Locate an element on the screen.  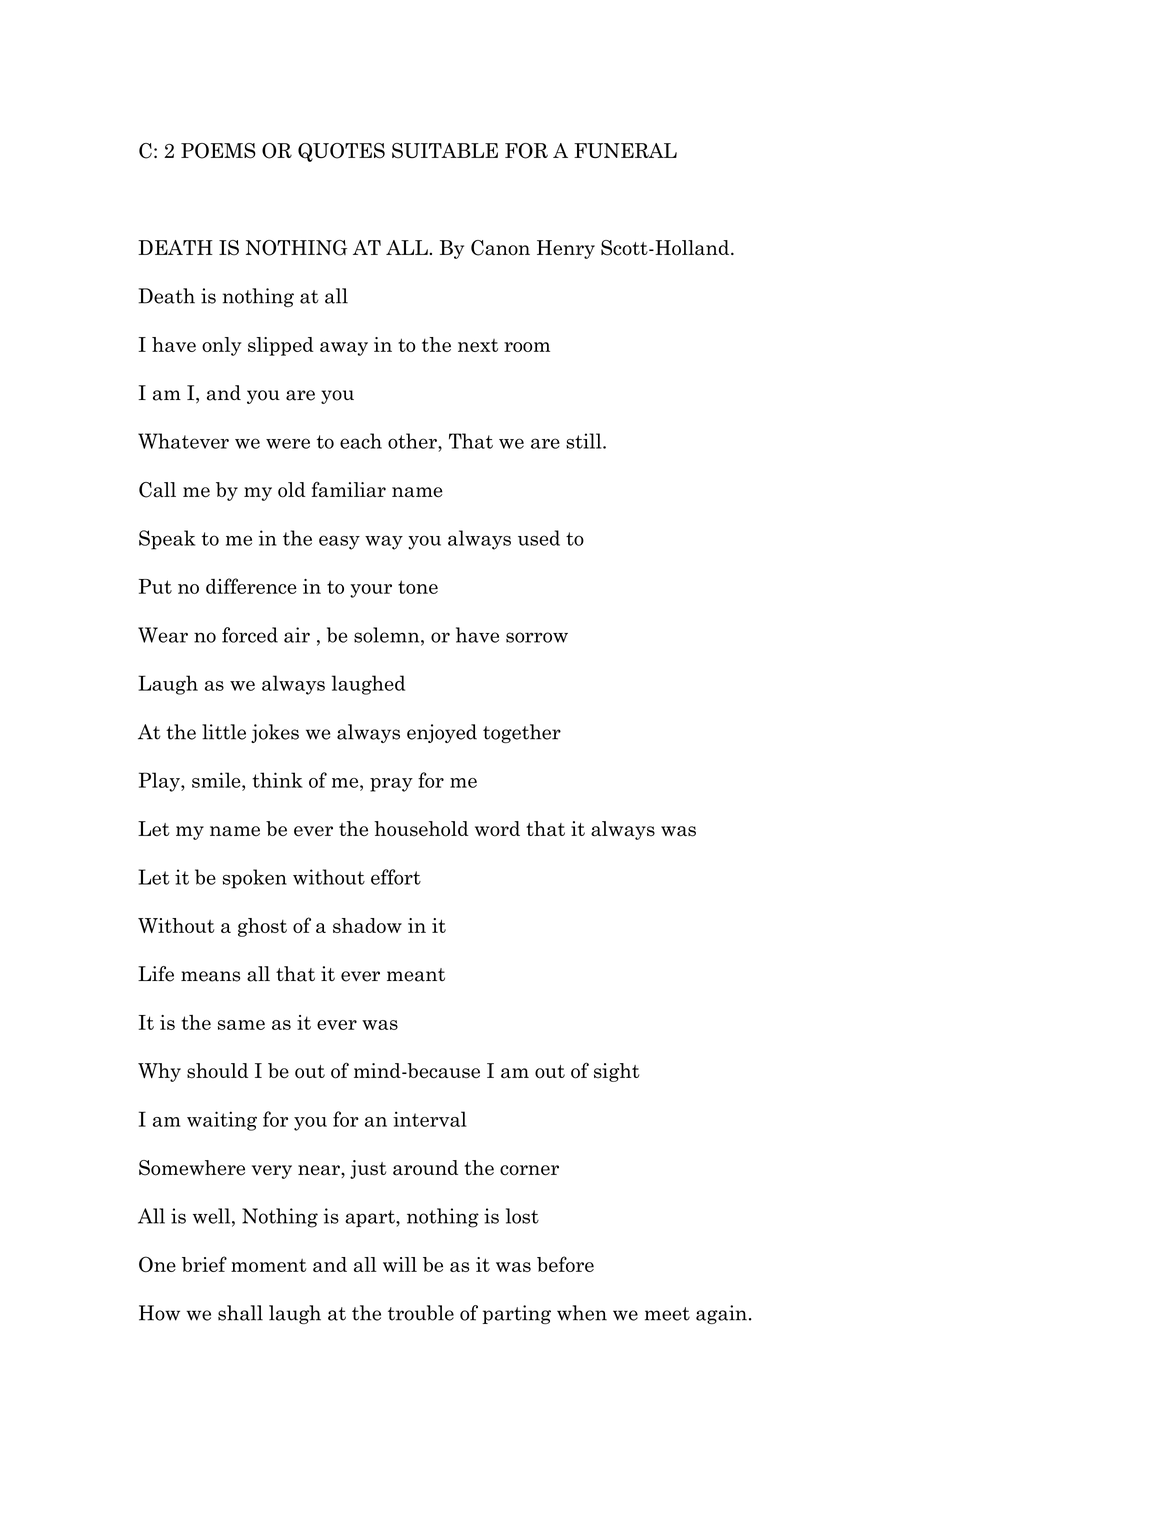
were is located at coordinates (288, 443).
